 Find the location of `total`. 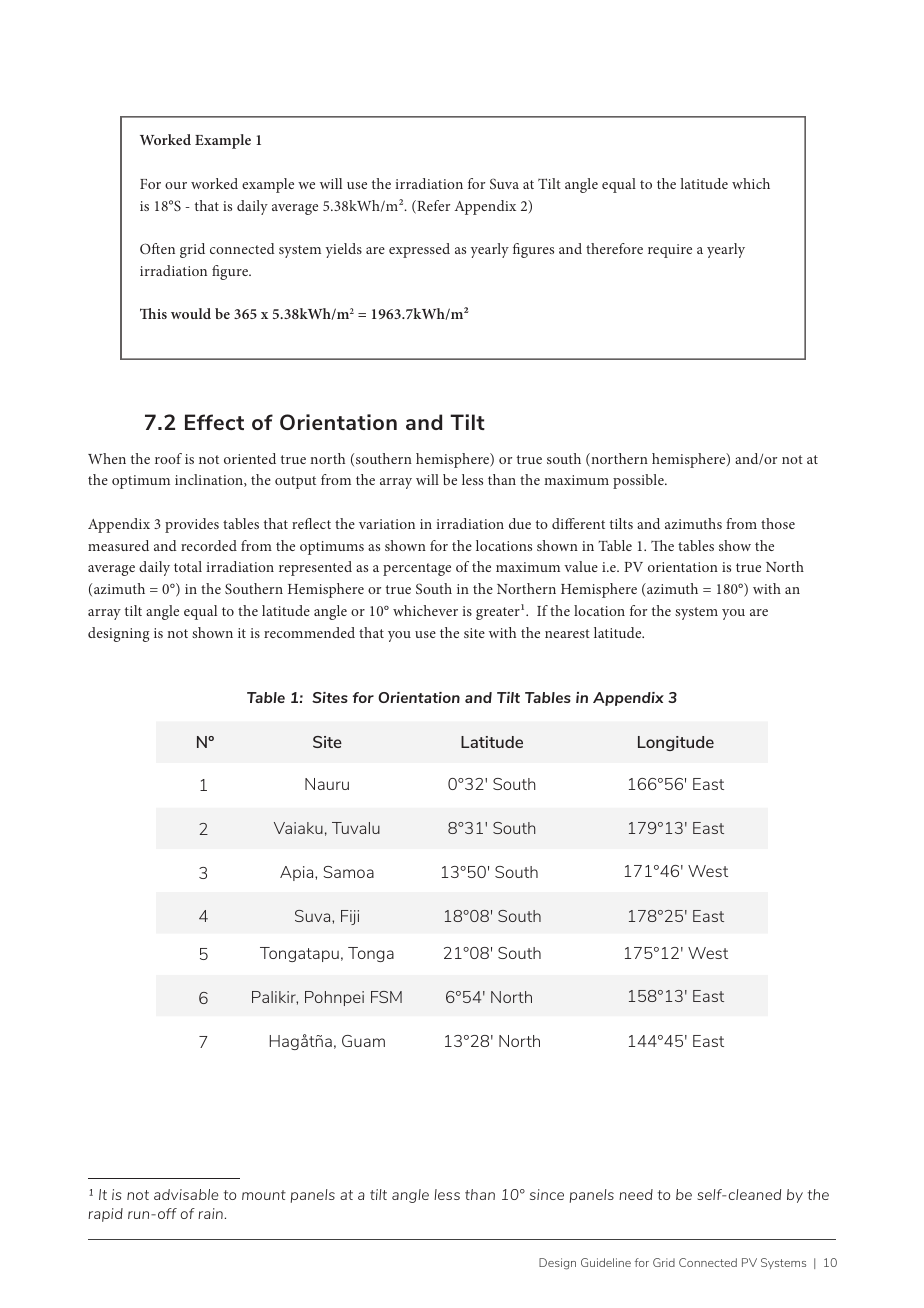

total is located at coordinates (188, 566).
